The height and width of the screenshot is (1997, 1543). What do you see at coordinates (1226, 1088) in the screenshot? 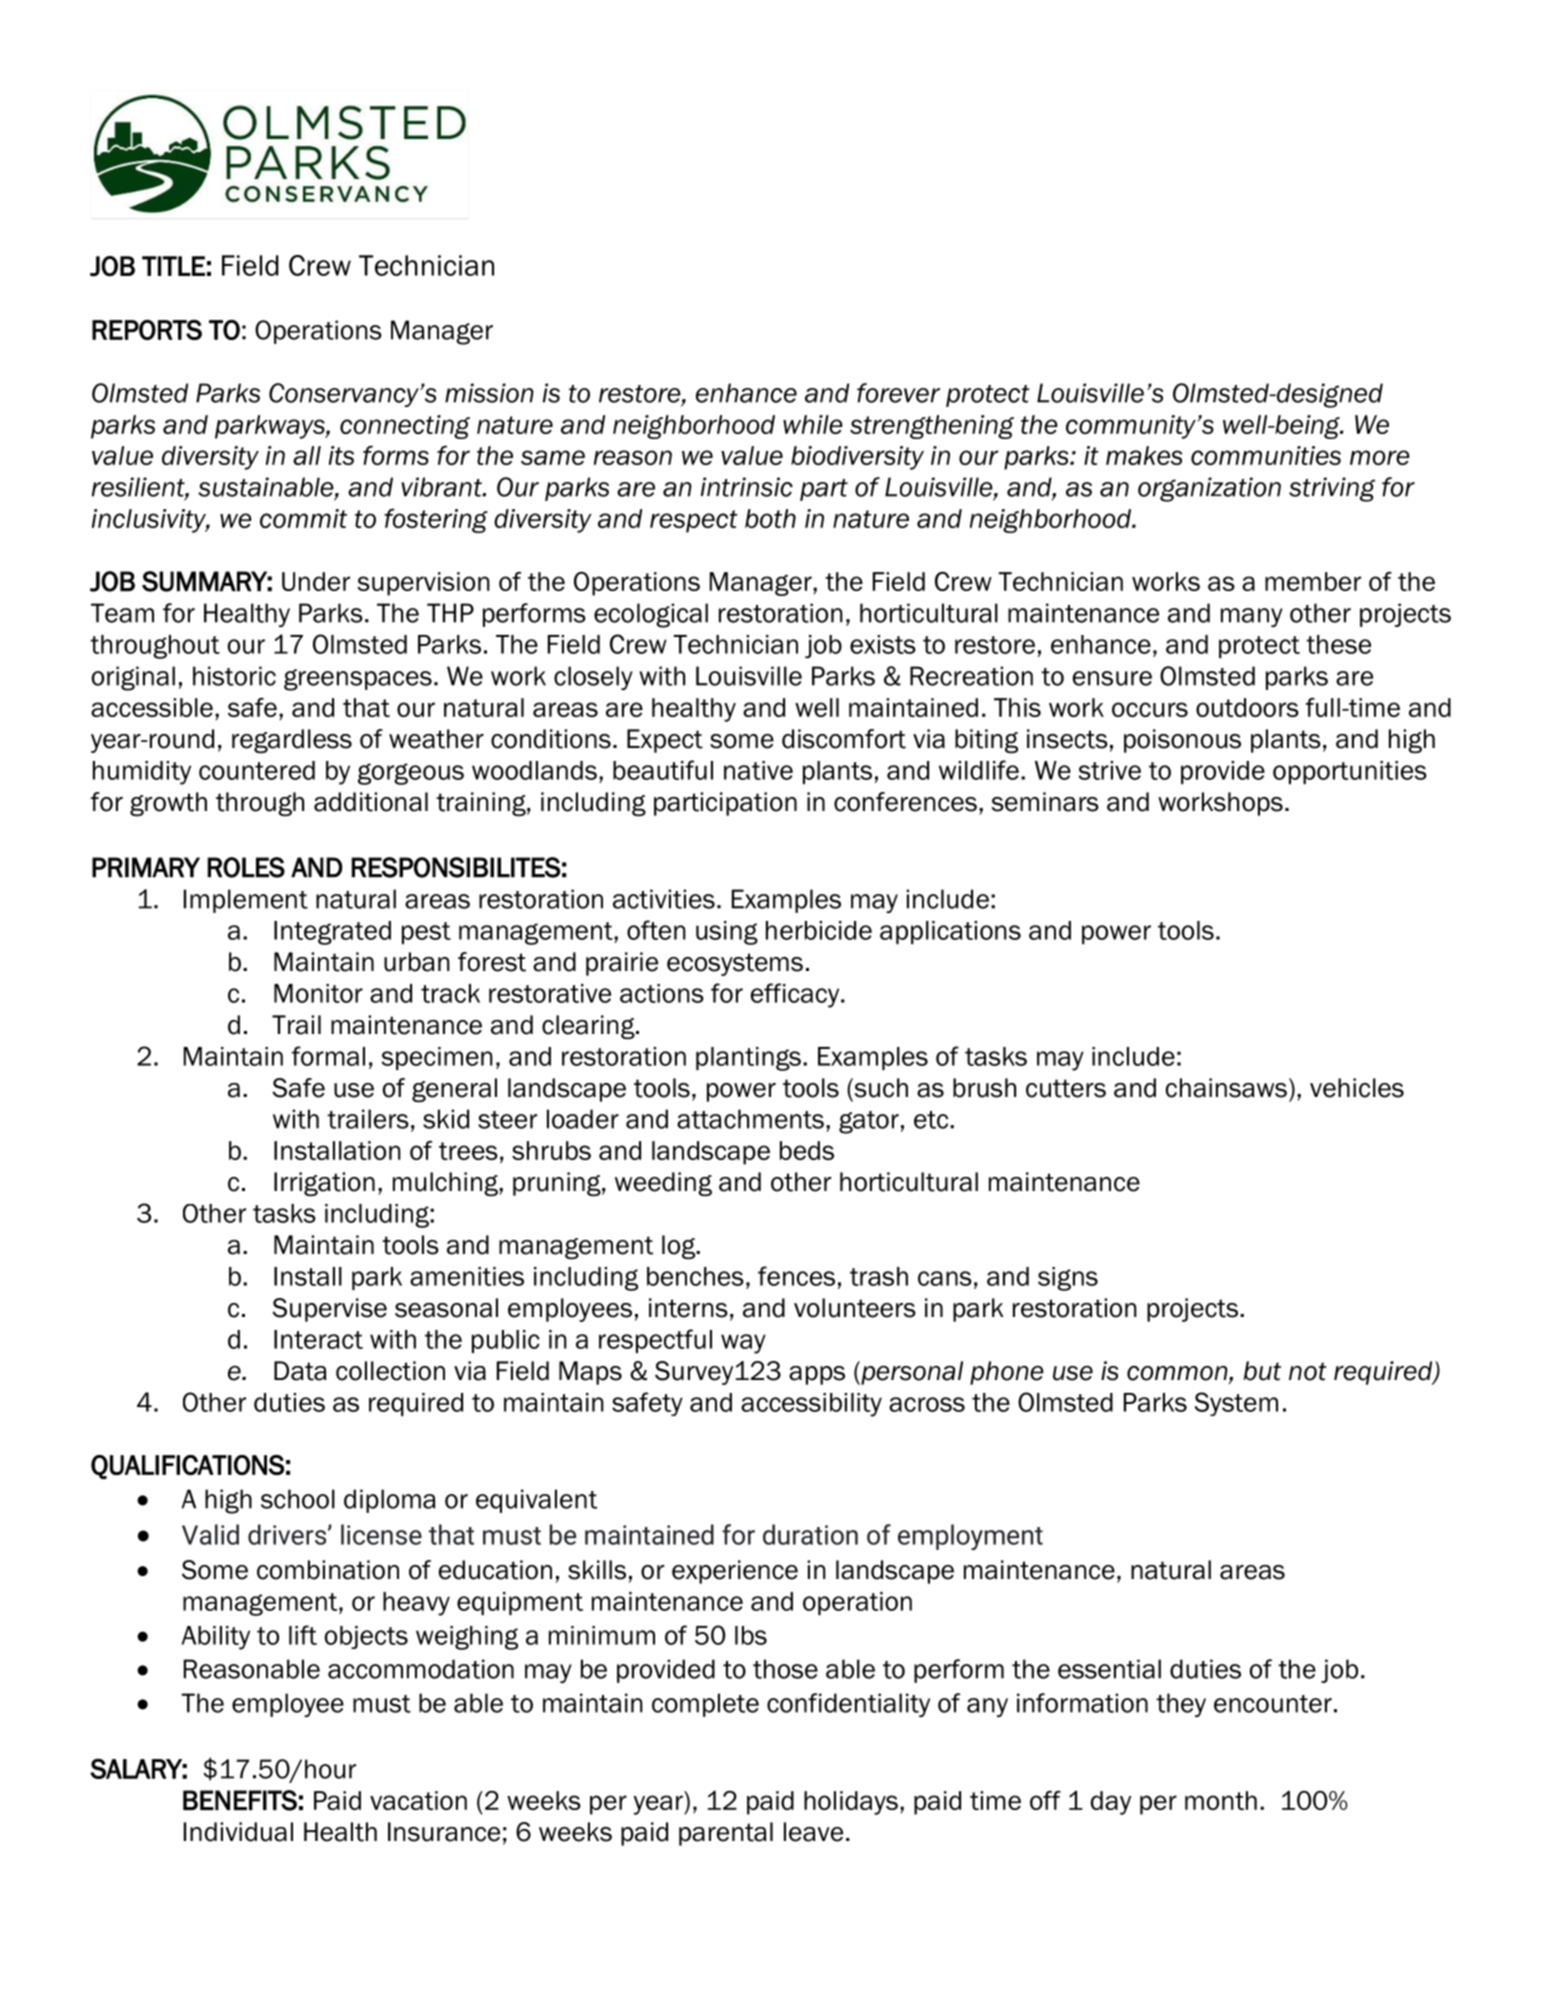
I see `chainsaws` at bounding box center [1226, 1088].
